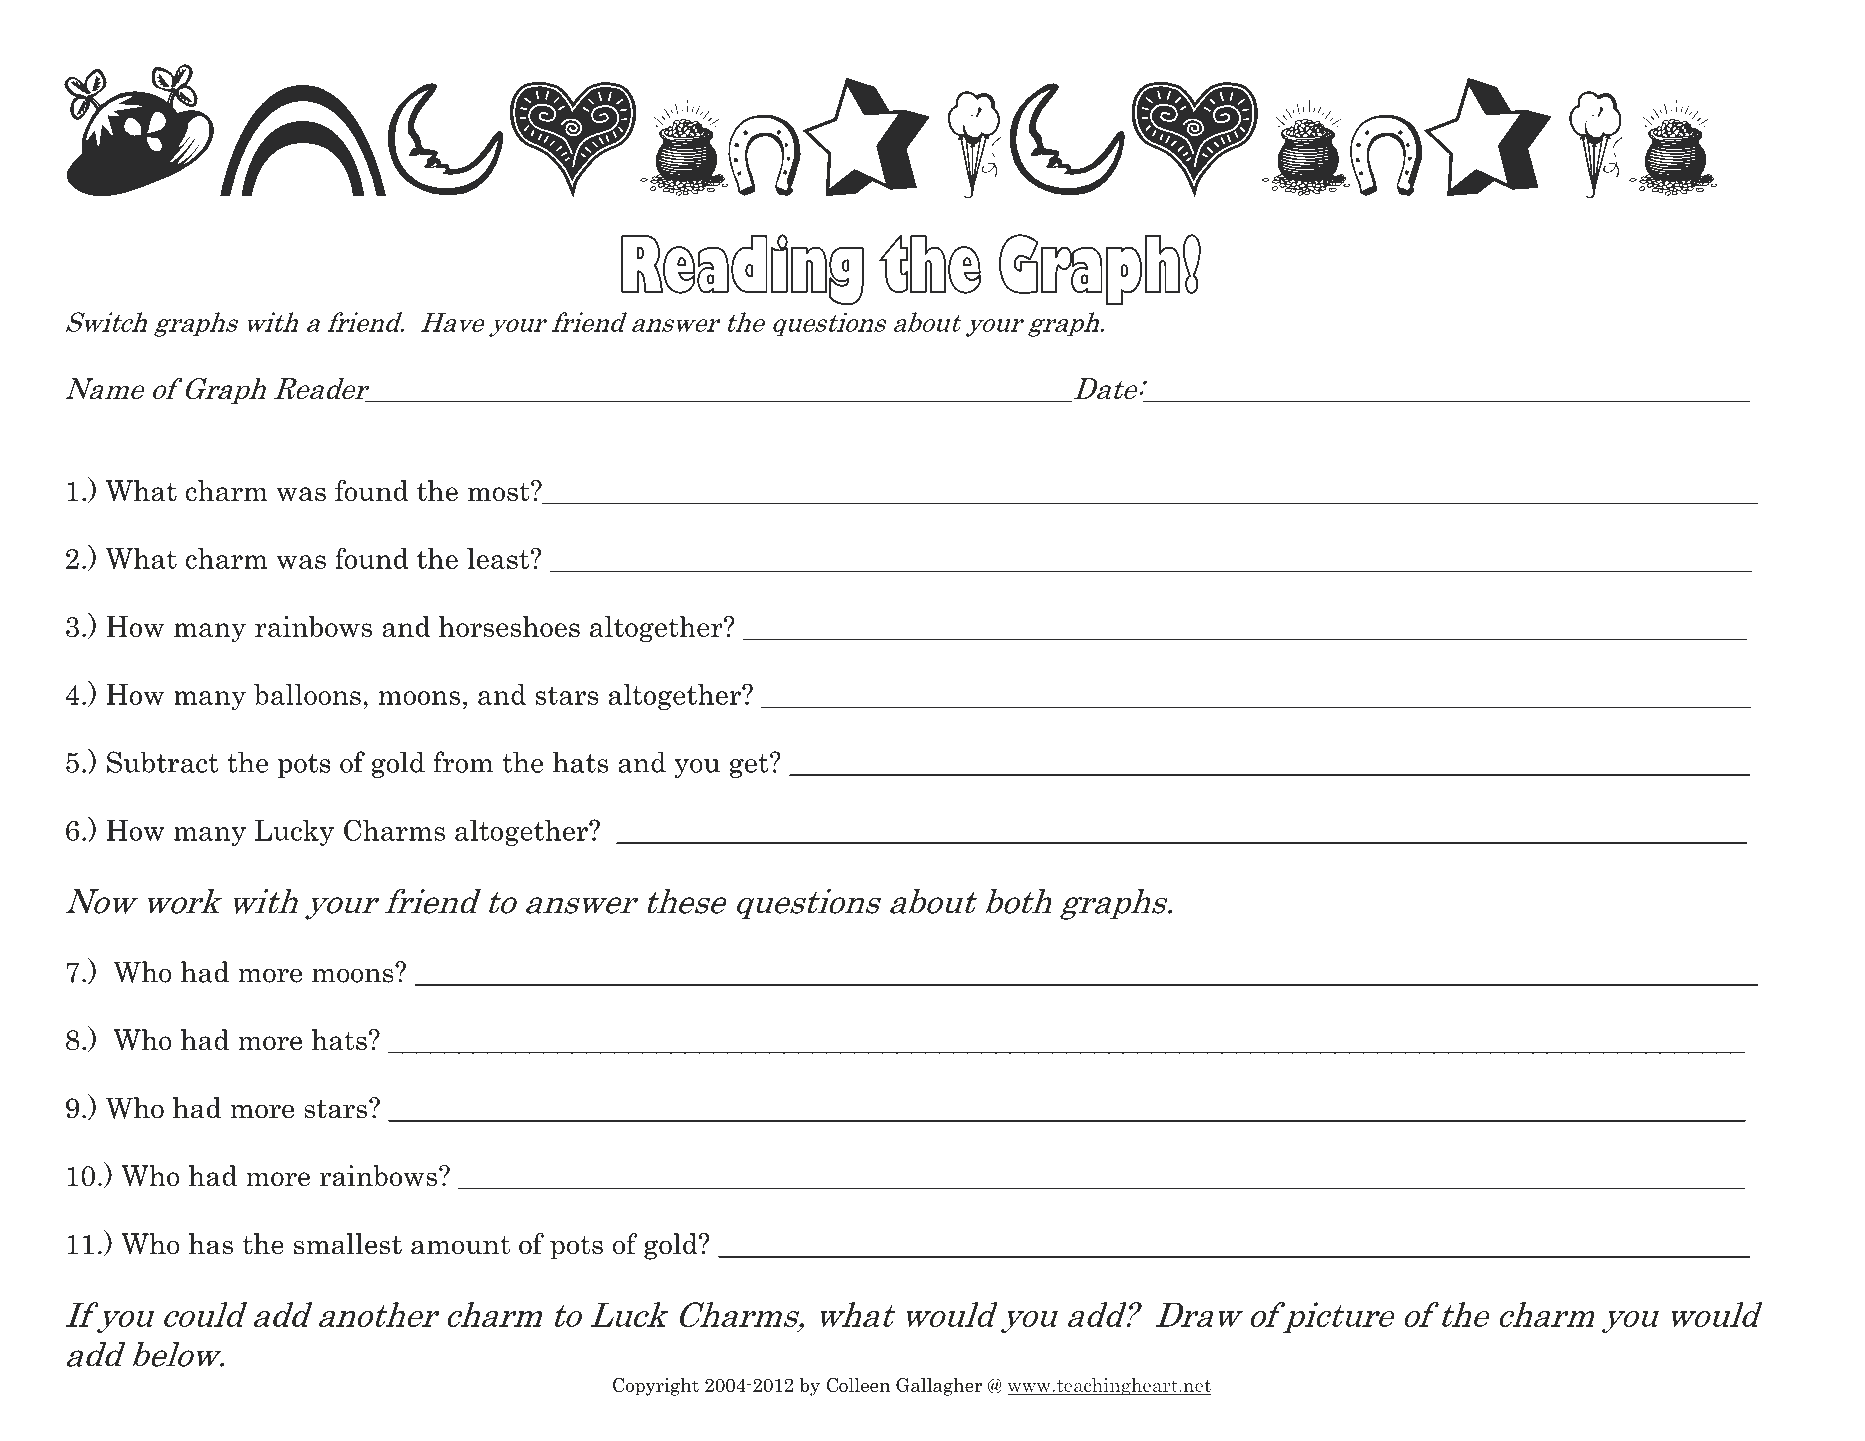 The image size is (1865, 1441). Describe the element at coordinates (939, 1387) in the screenshot. I see `Gallagher` at that location.
